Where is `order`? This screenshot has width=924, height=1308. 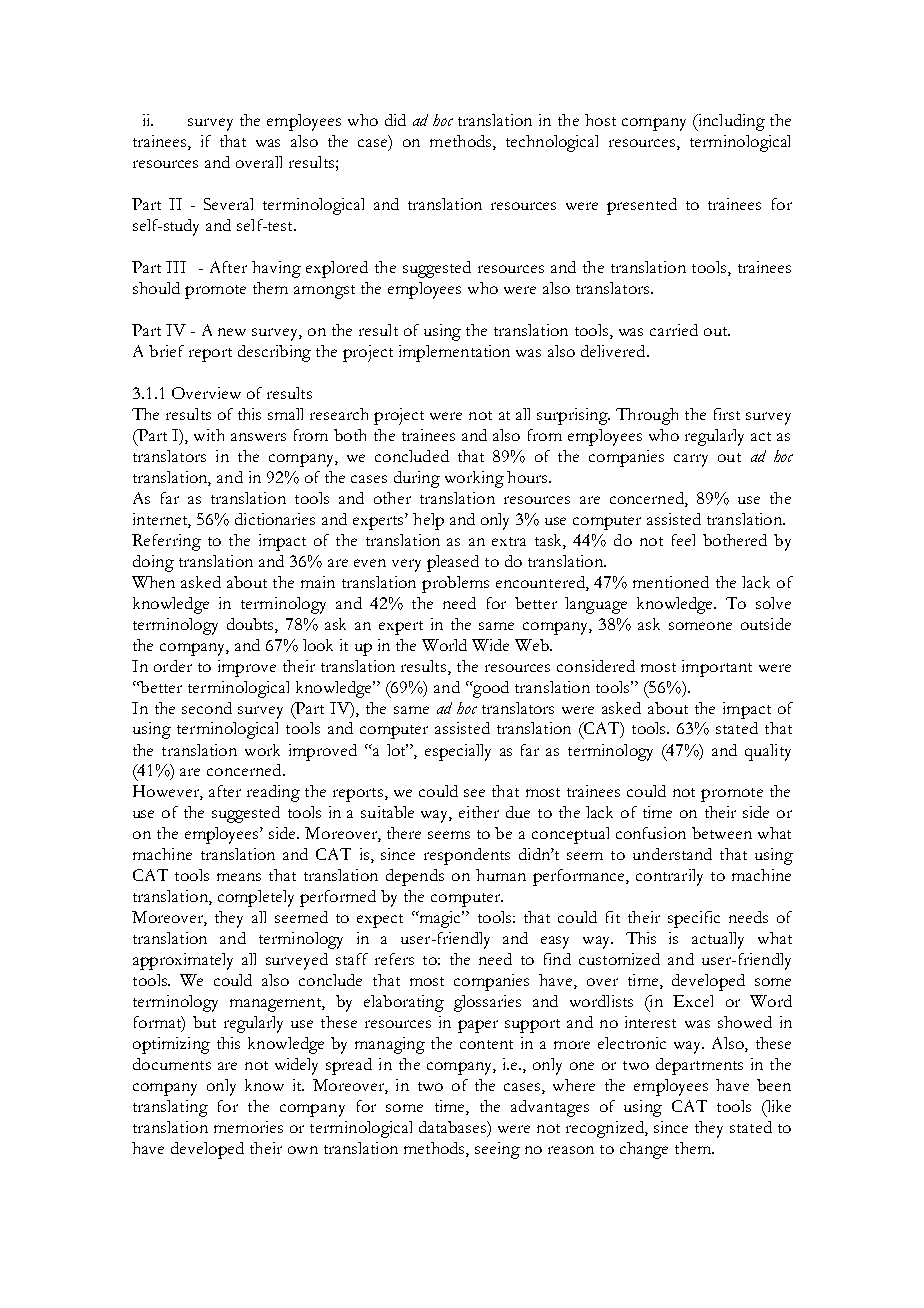 order is located at coordinates (173, 666).
